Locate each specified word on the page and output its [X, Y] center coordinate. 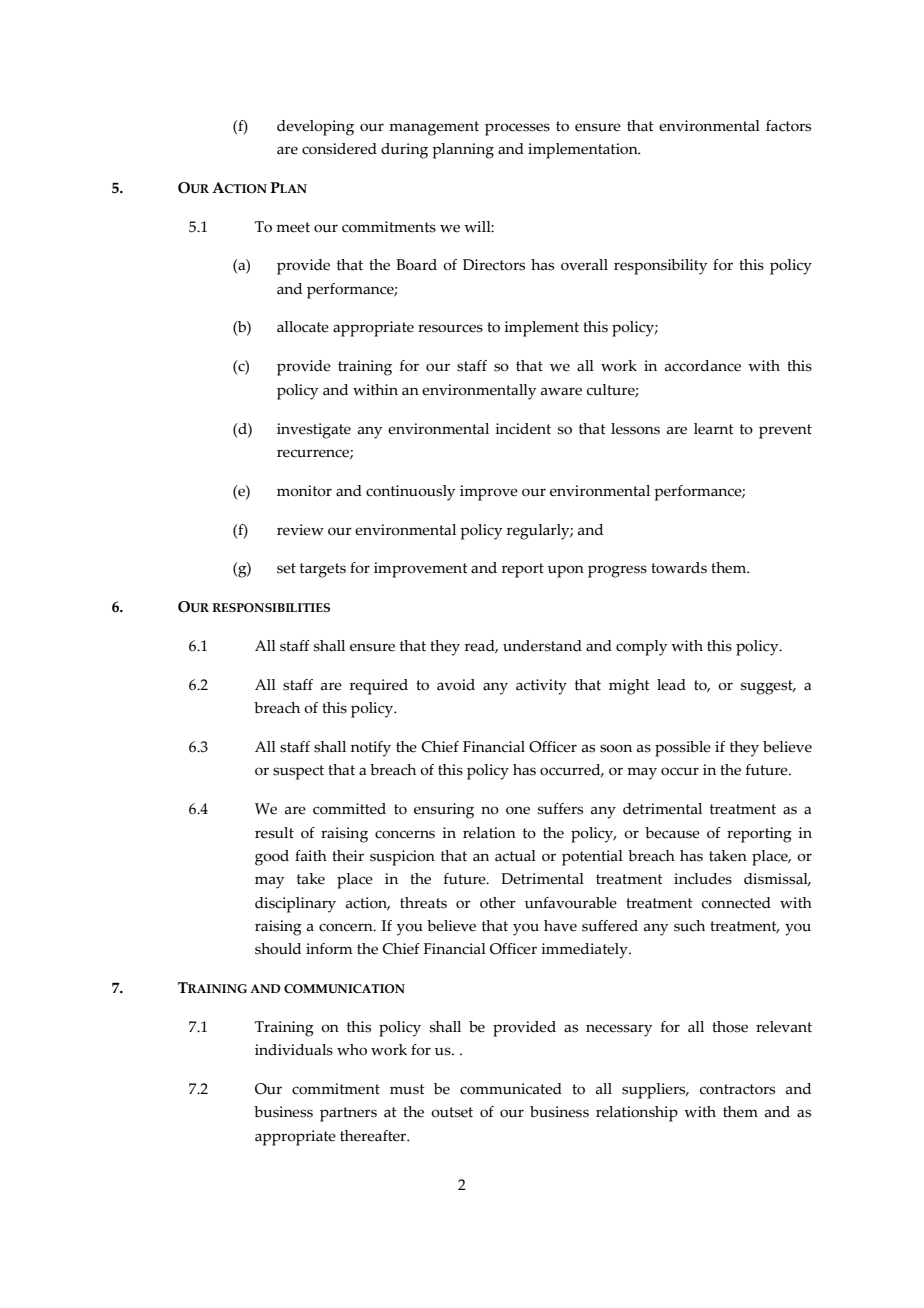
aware [561, 391]
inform [329, 949]
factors [788, 126]
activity [541, 687]
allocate [303, 327]
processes [517, 129]
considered [339, 149]
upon [566, 571]
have [560, 926]
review [300, 530]
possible [683, 749]
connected [736, 903]
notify [371, 749]
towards [679, 568]
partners [348, 1114]
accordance [703, 366]
